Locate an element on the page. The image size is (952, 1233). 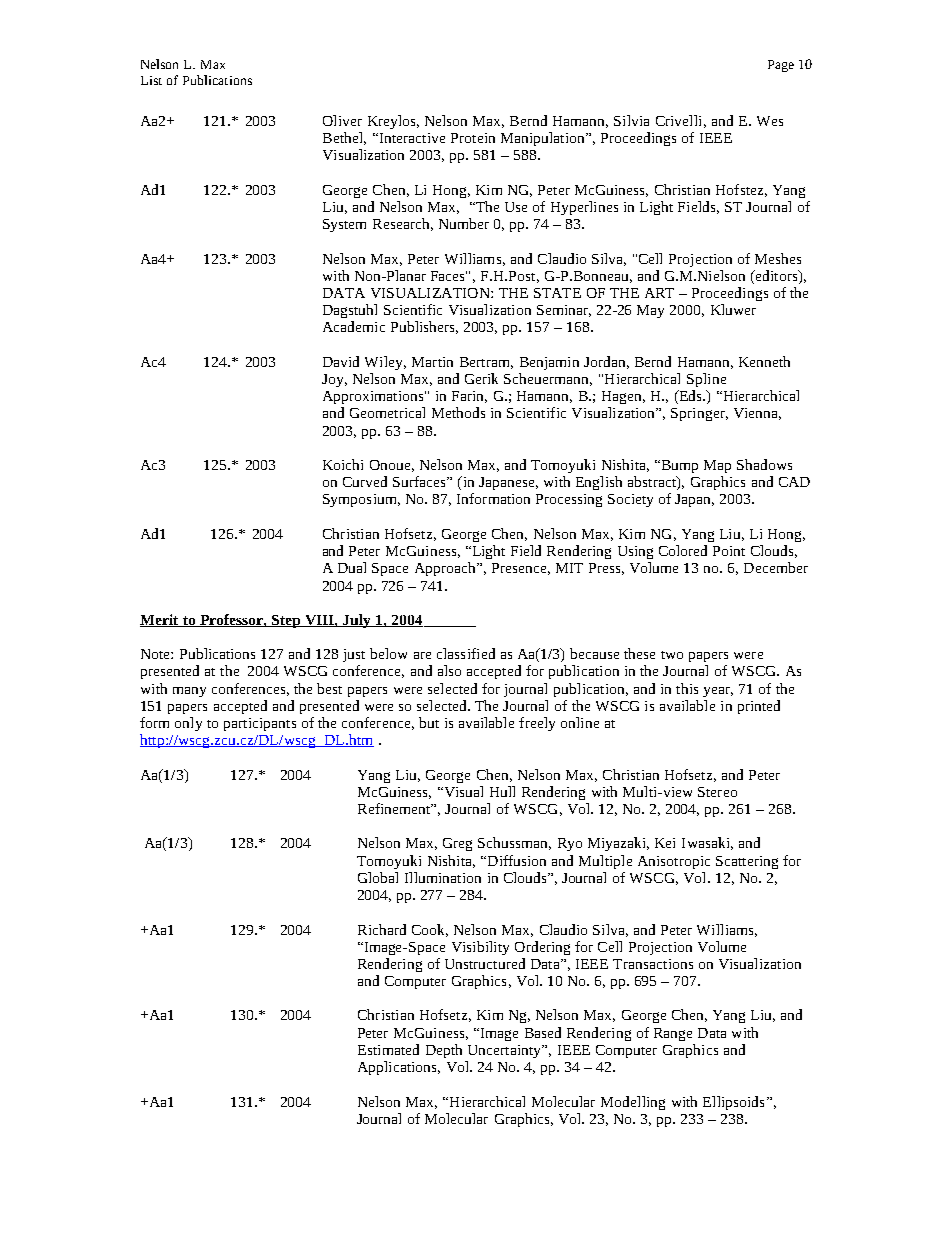
List is located at coordinates (151, 80).
